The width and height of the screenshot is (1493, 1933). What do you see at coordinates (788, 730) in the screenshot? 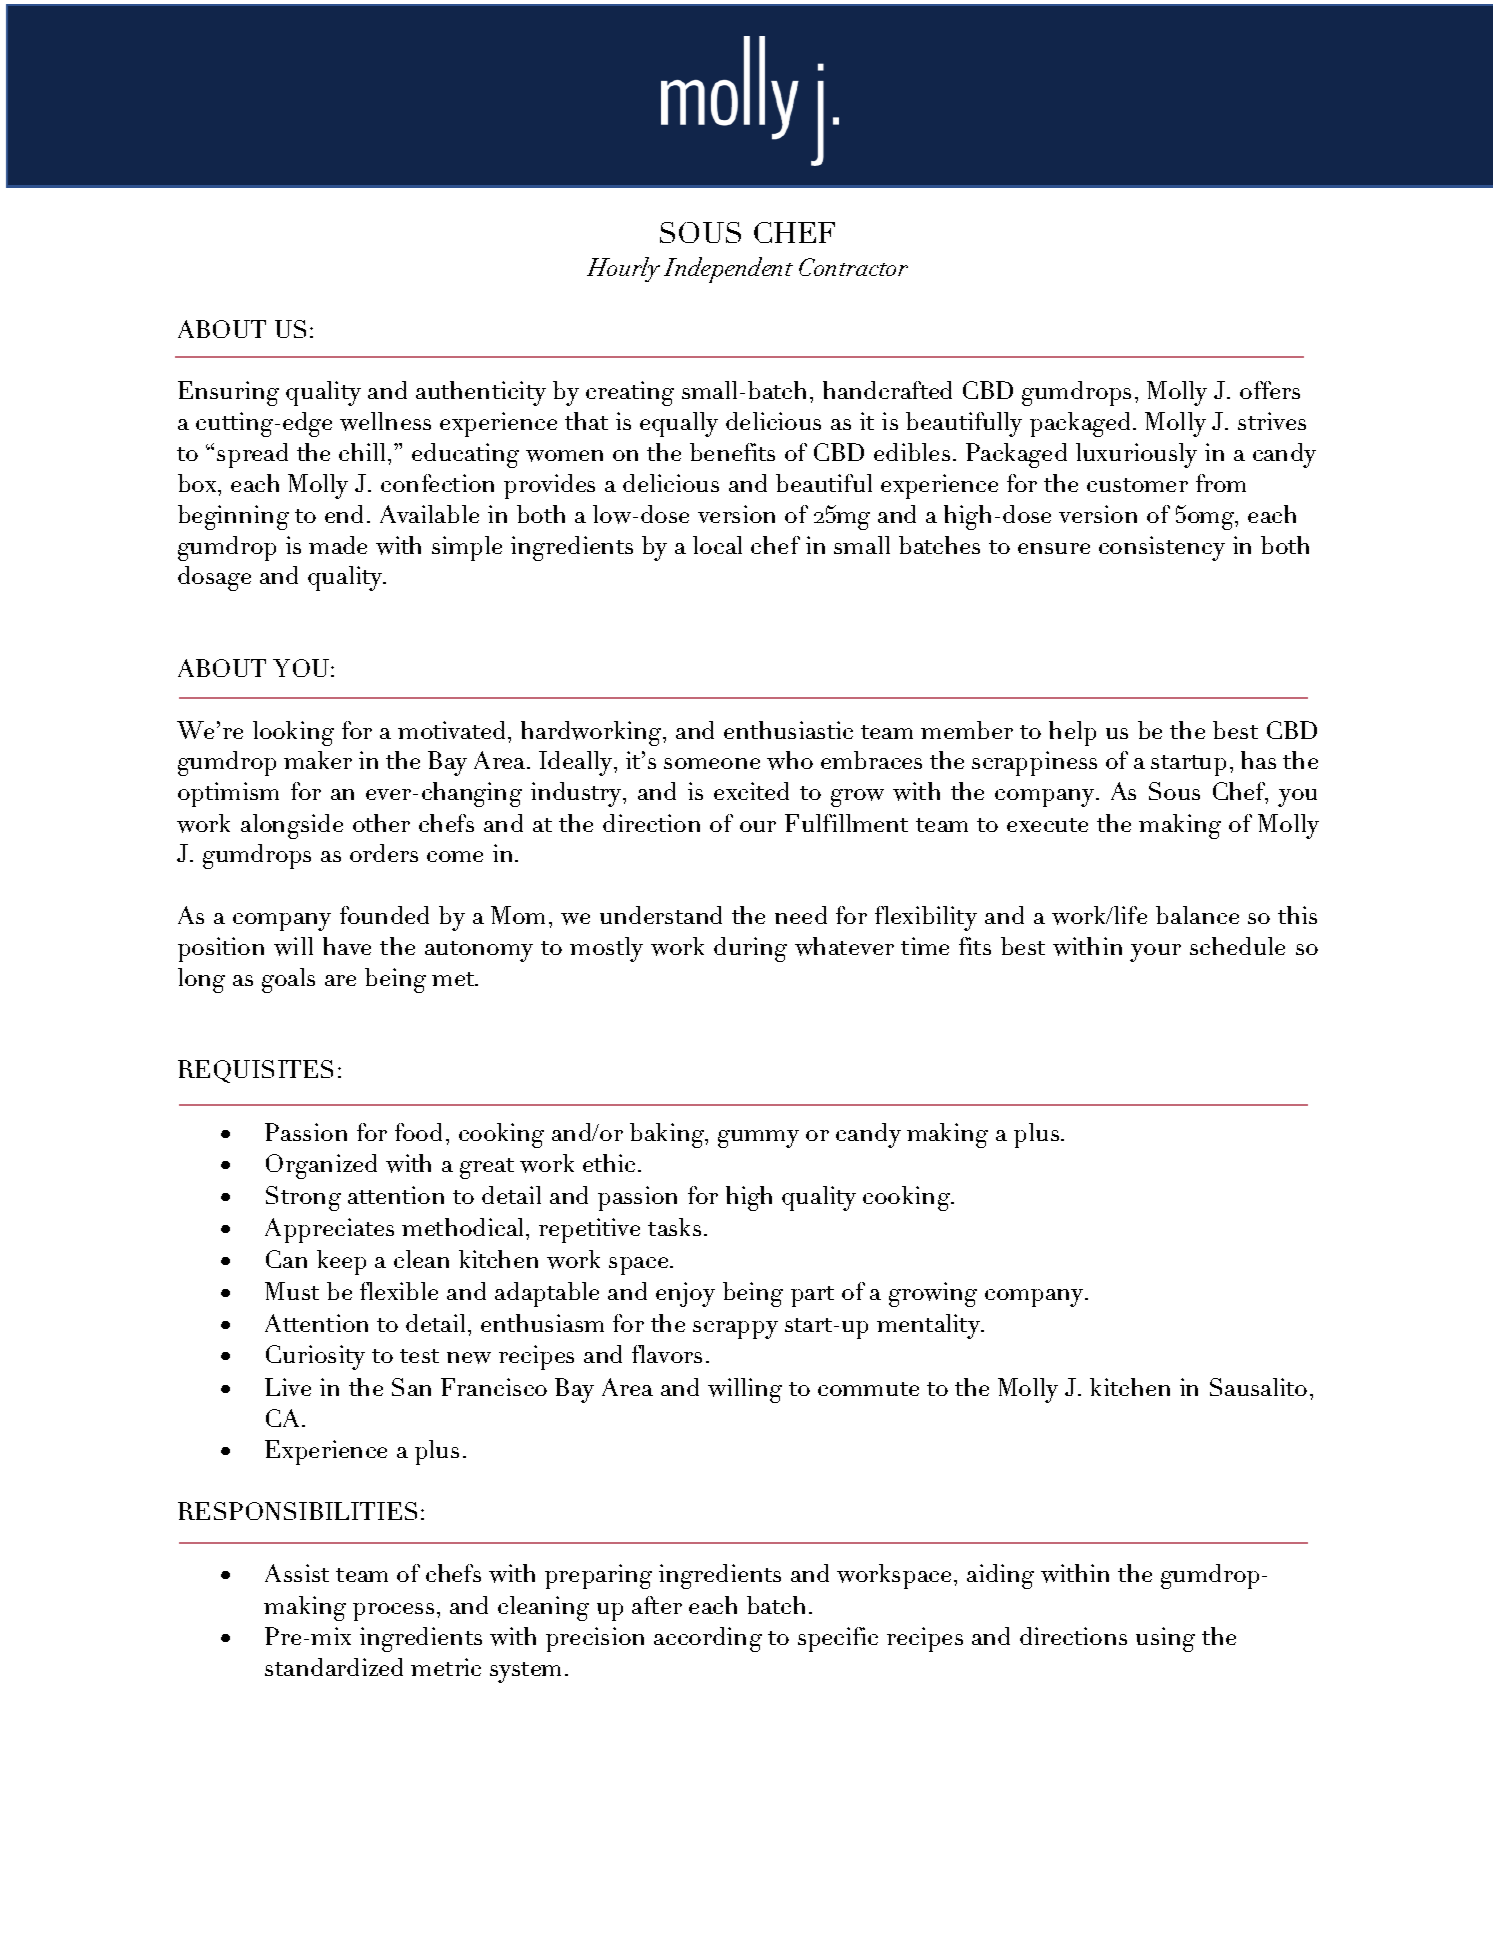
I see `enthusiastic` at bounding box center [788, 730].
